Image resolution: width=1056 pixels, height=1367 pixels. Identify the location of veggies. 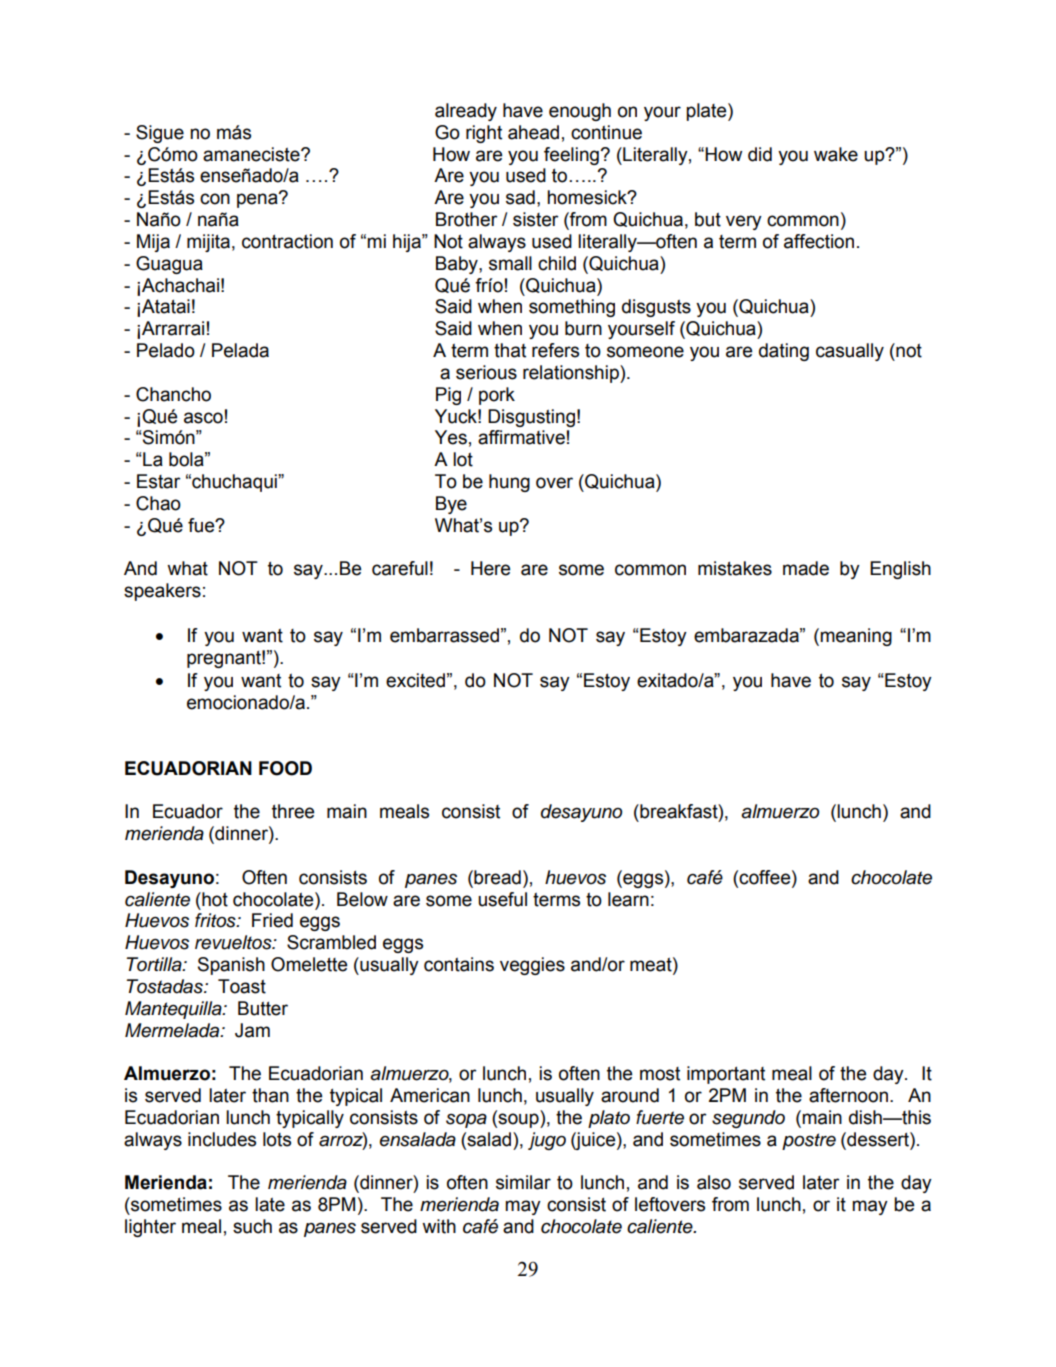
(532, 966).
